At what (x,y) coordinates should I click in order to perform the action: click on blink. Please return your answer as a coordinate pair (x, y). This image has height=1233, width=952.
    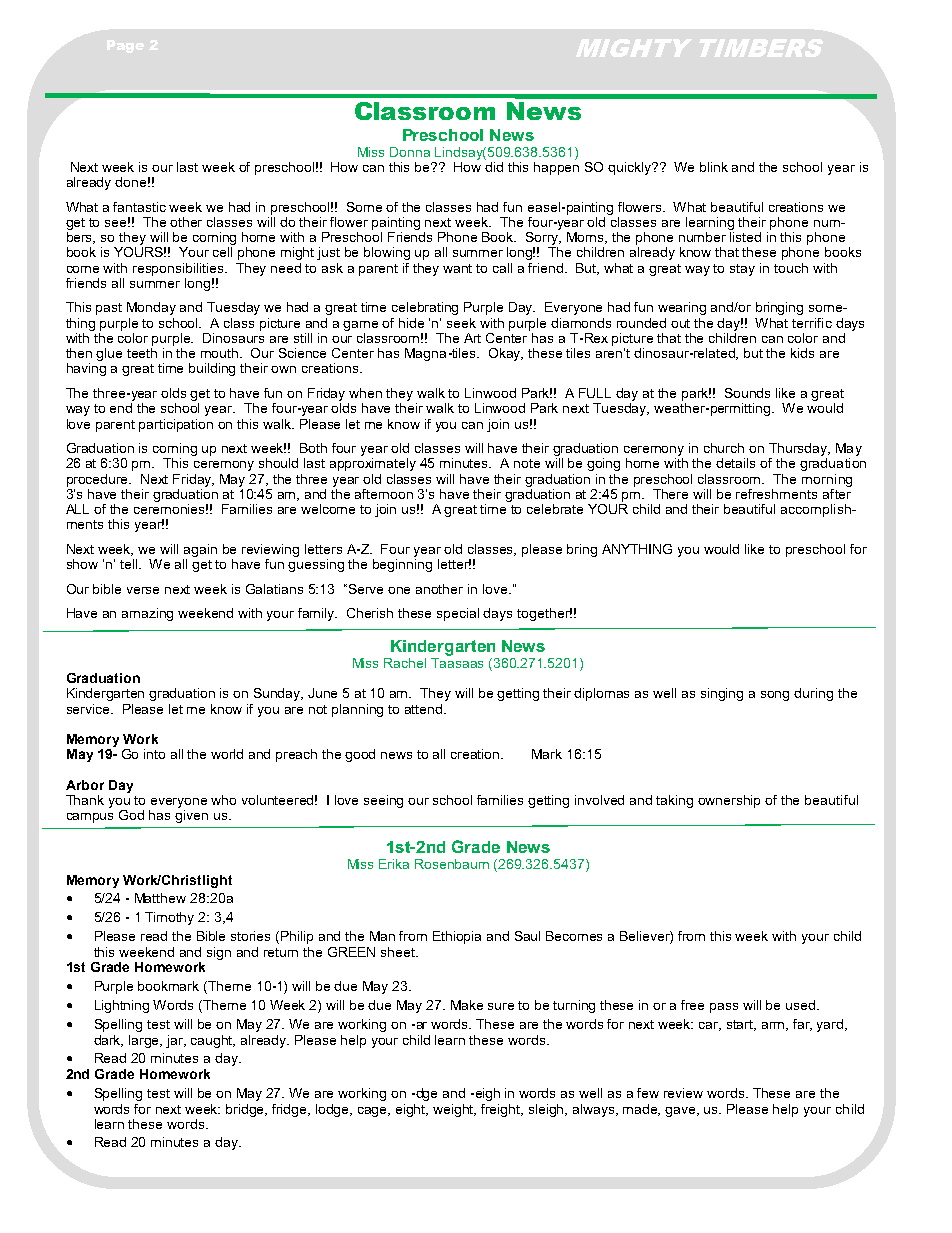
    Looking at the image, I should click on (714, 167).
